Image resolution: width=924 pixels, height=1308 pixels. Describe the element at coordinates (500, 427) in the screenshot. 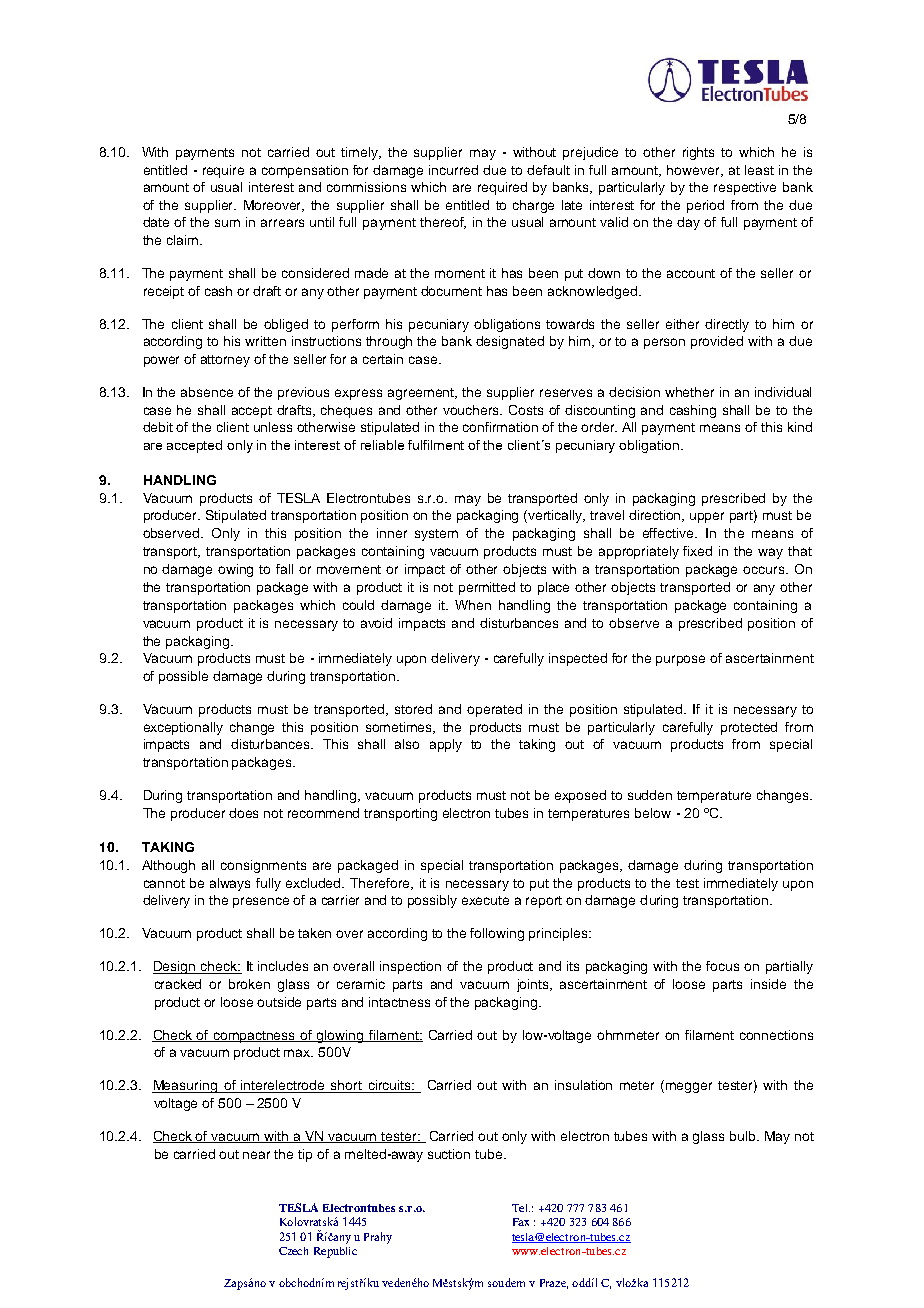

I see `confirmation` at that location.
